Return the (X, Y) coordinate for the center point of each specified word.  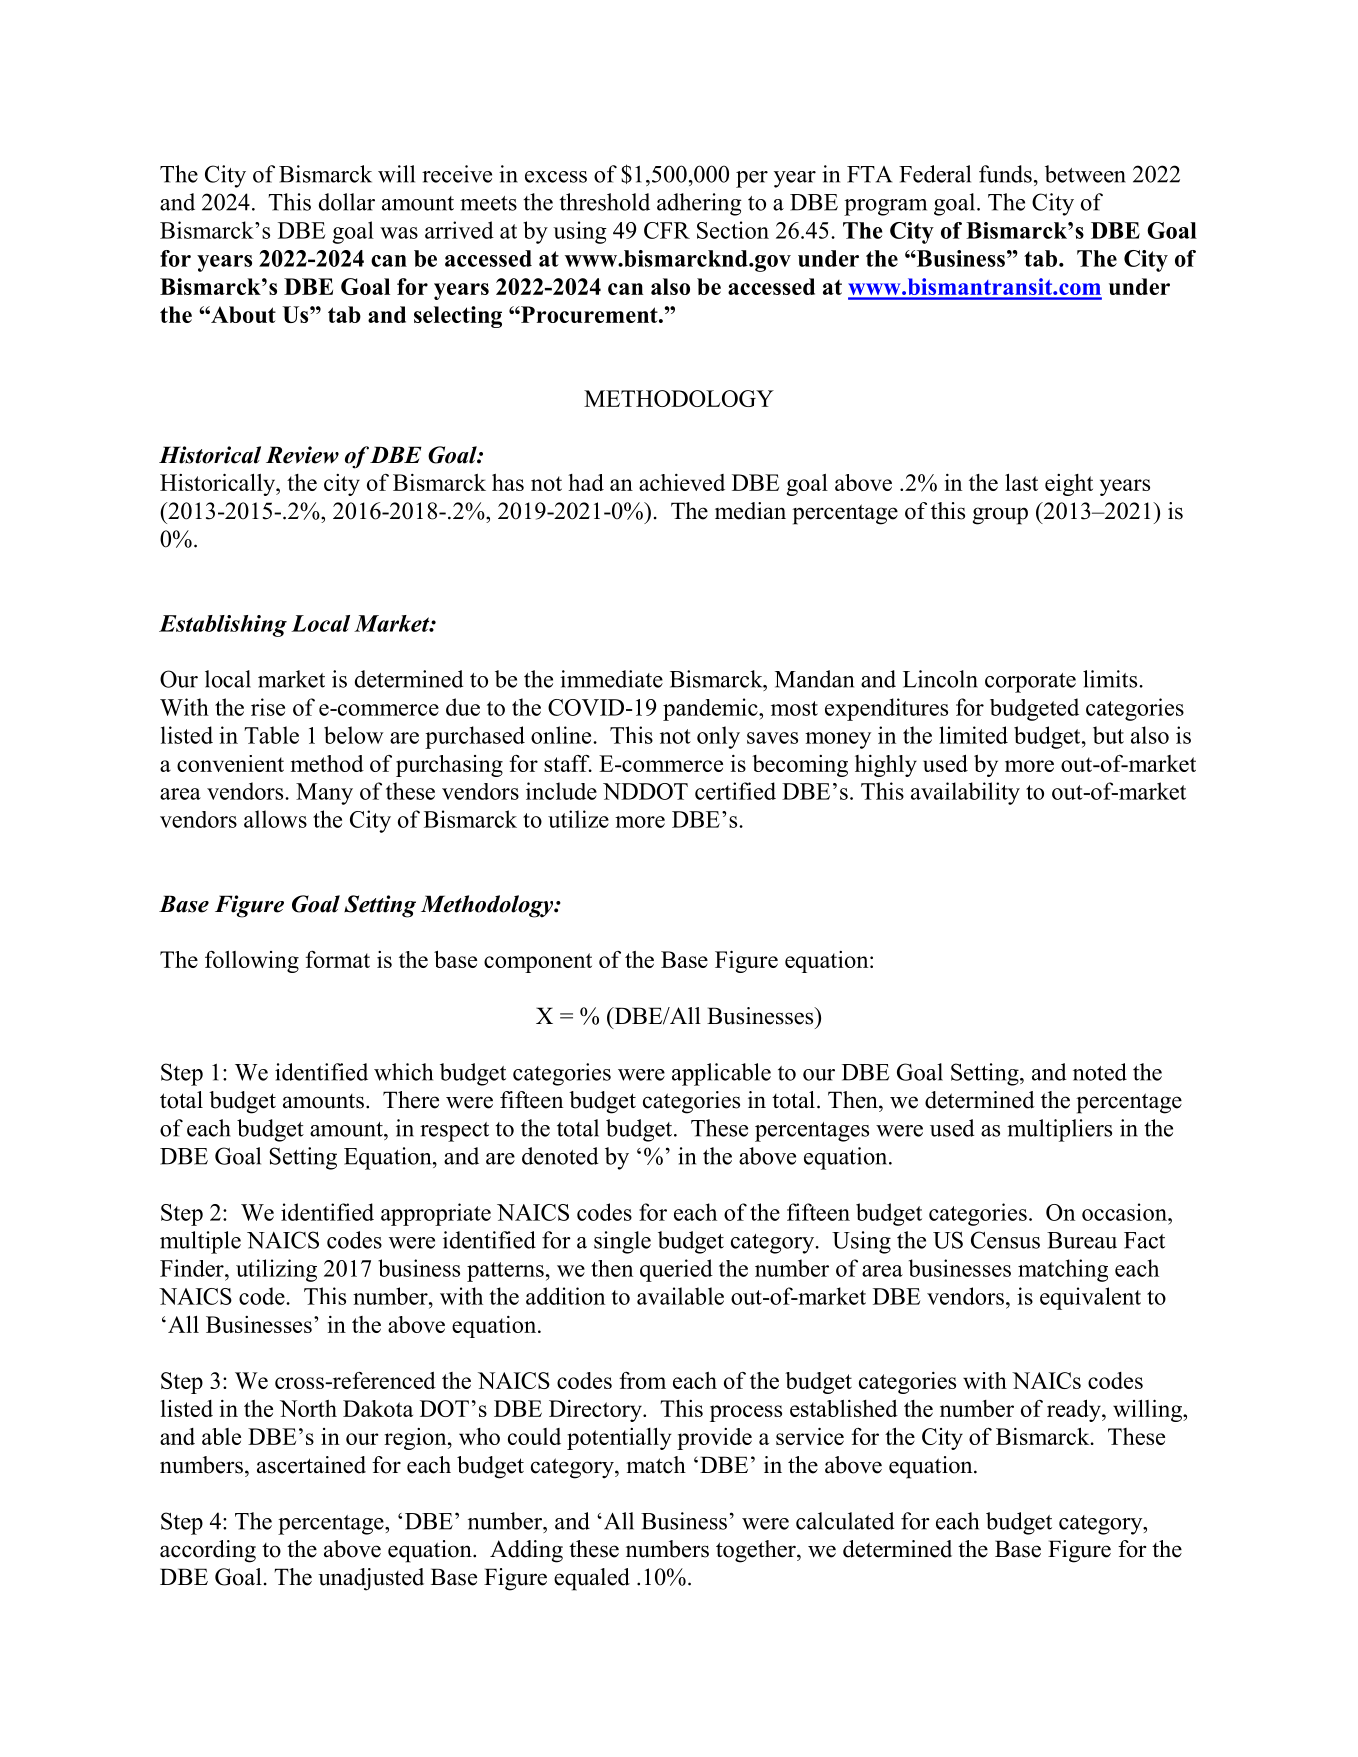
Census (1005, 1240)
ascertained (311, 1465)
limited (973, 735)
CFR (667, 230)
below (354, 735)
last (1021, 482)
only (718, 737)
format (337, 959)
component (538, 963)
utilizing (276, 1270)
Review (302, 455)
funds (1005, 174)
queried (676, 1270)
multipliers (1059, 1130)
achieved (682, 482)
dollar (347, 202)
